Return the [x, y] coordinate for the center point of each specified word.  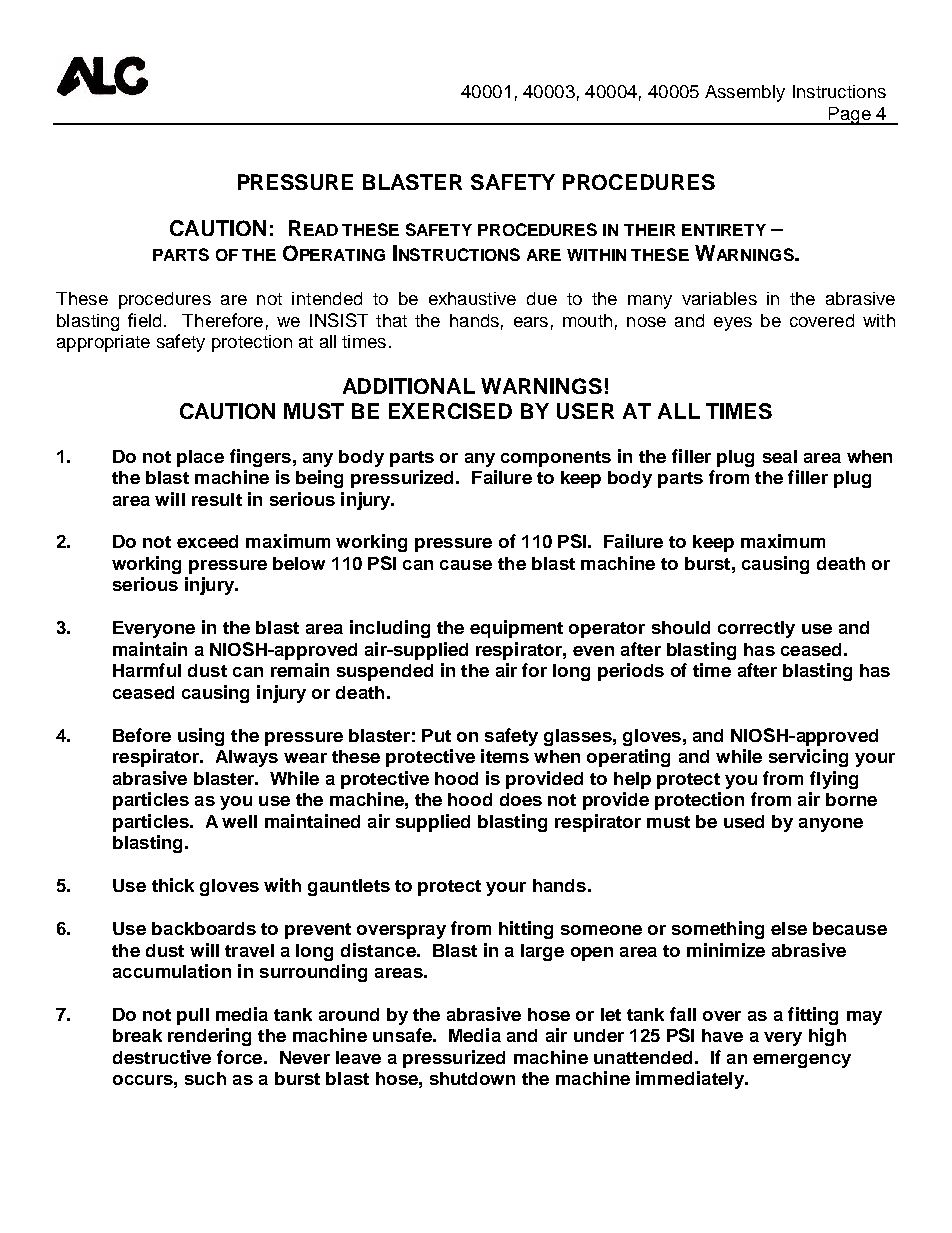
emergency [802, 1061]
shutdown [472, 1078]
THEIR [649, 230]
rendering [209, 1037]
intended [327, 298]
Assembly [745, 93]
